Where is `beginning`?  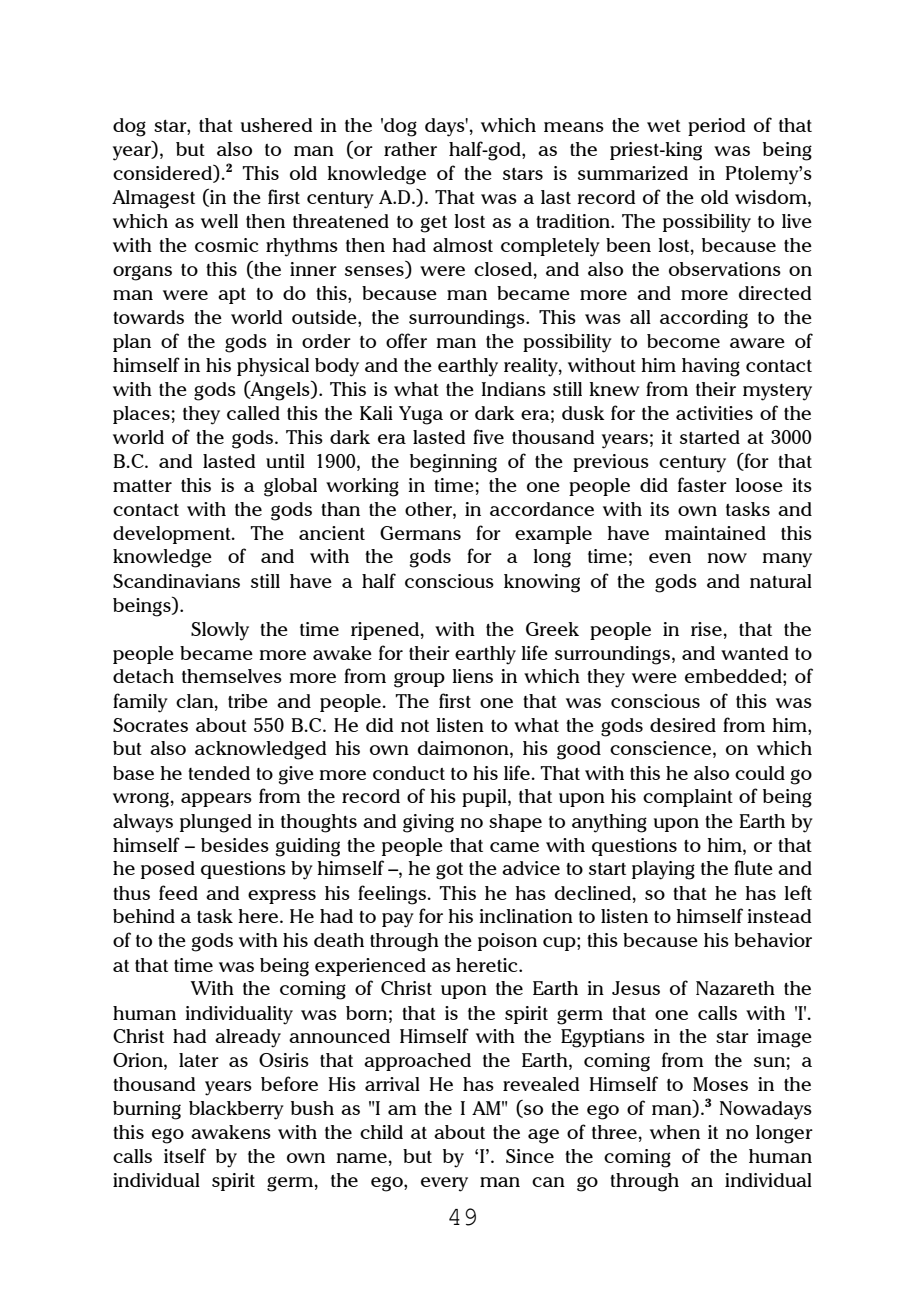
beginning is located at coordinates (453, 463).
